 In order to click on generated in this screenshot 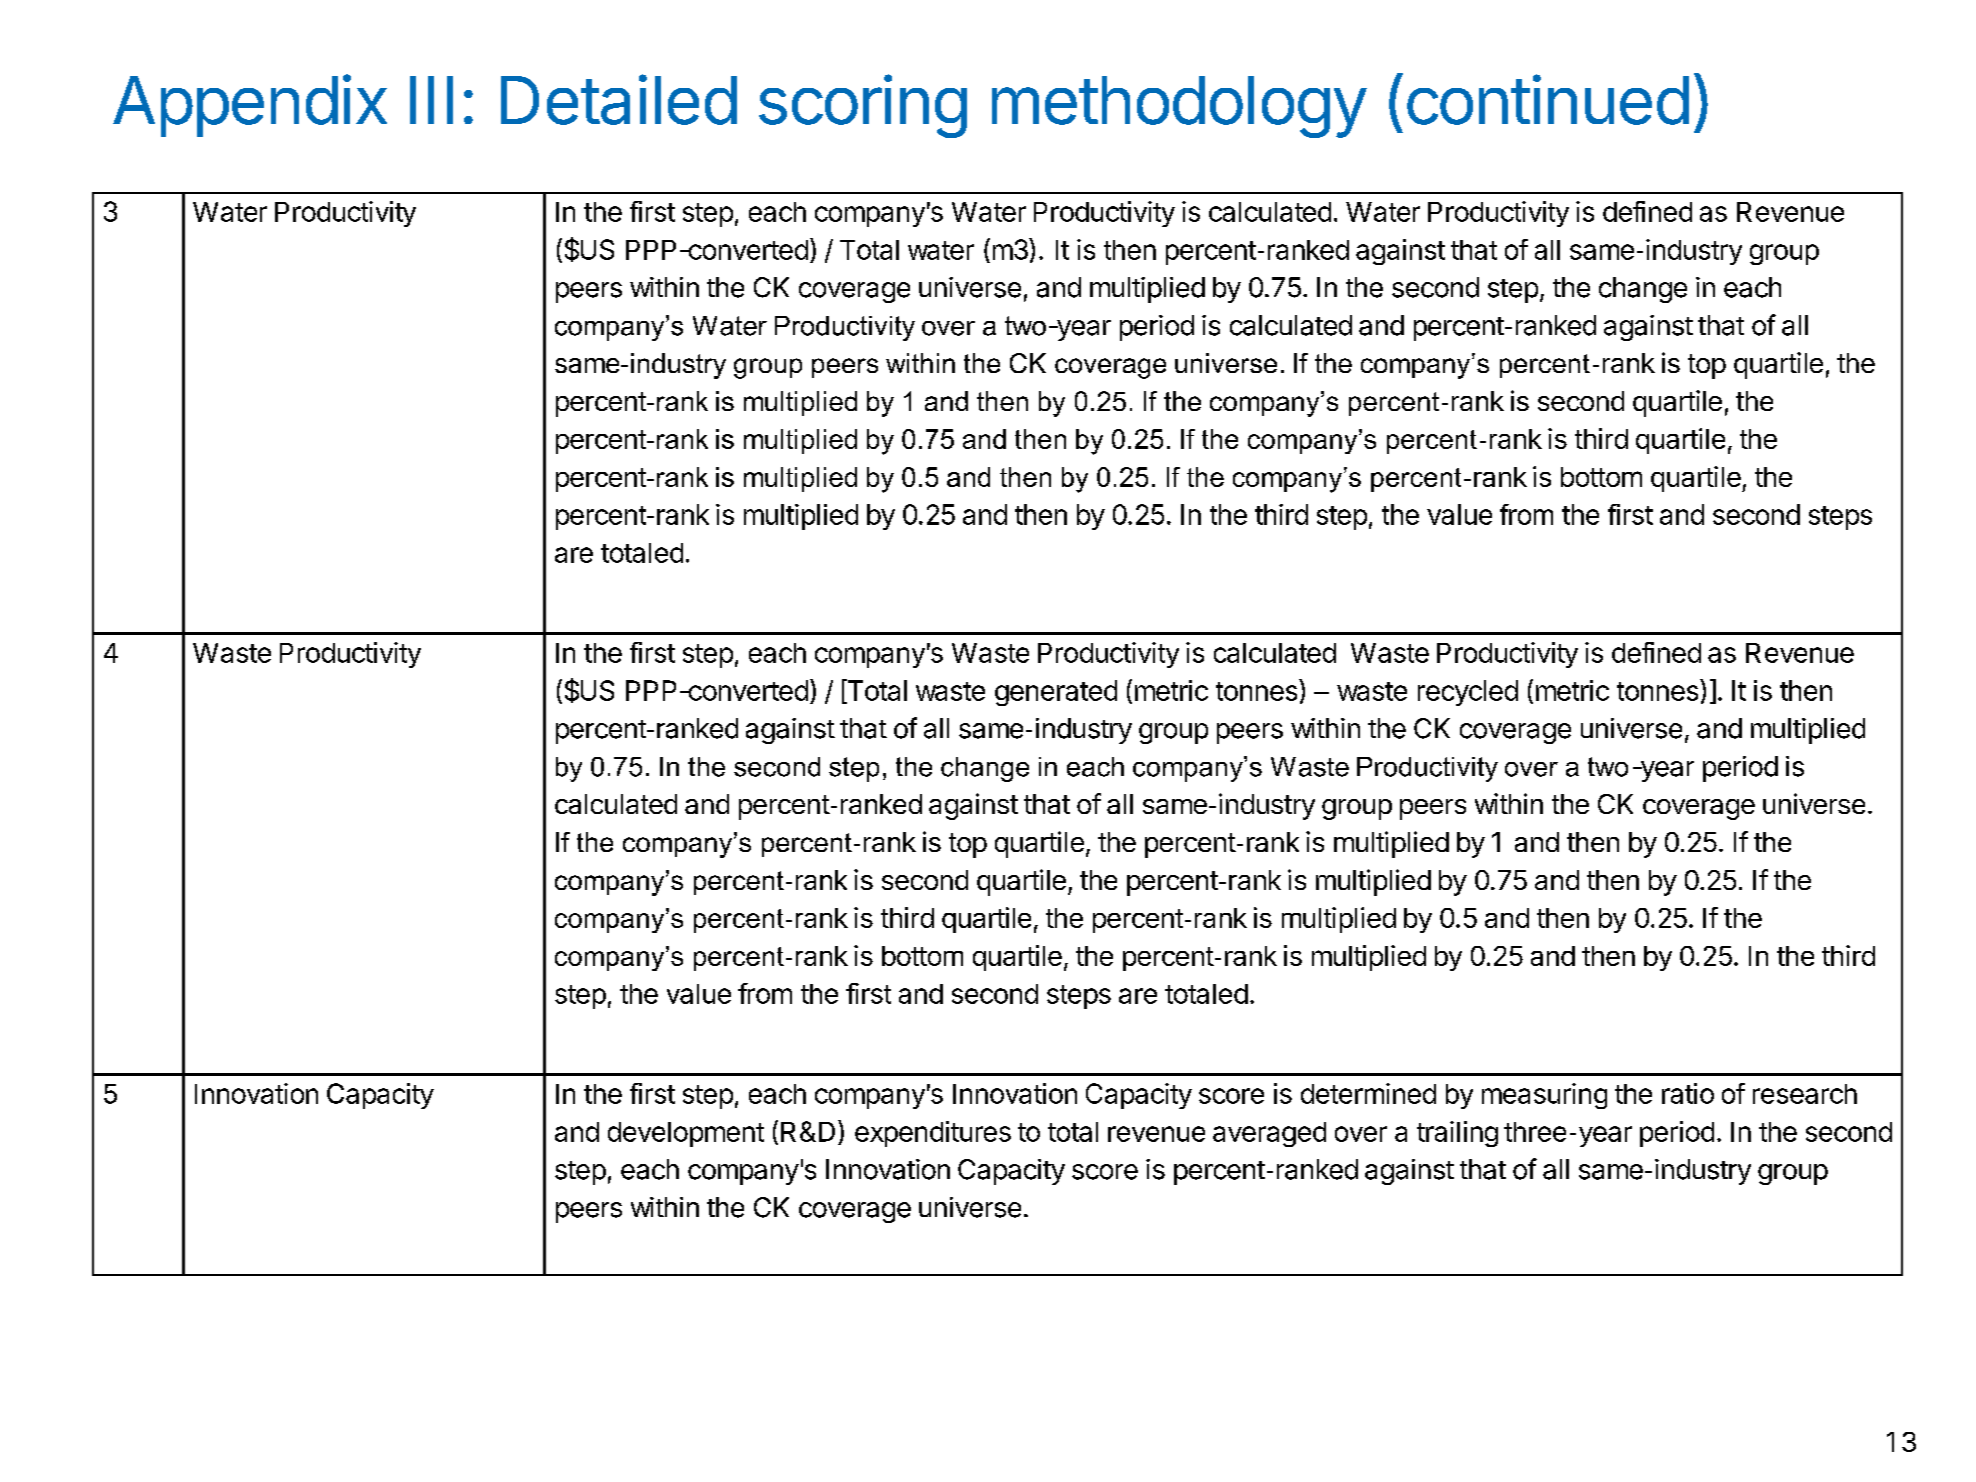, I will do `click(1056, 693)`.
